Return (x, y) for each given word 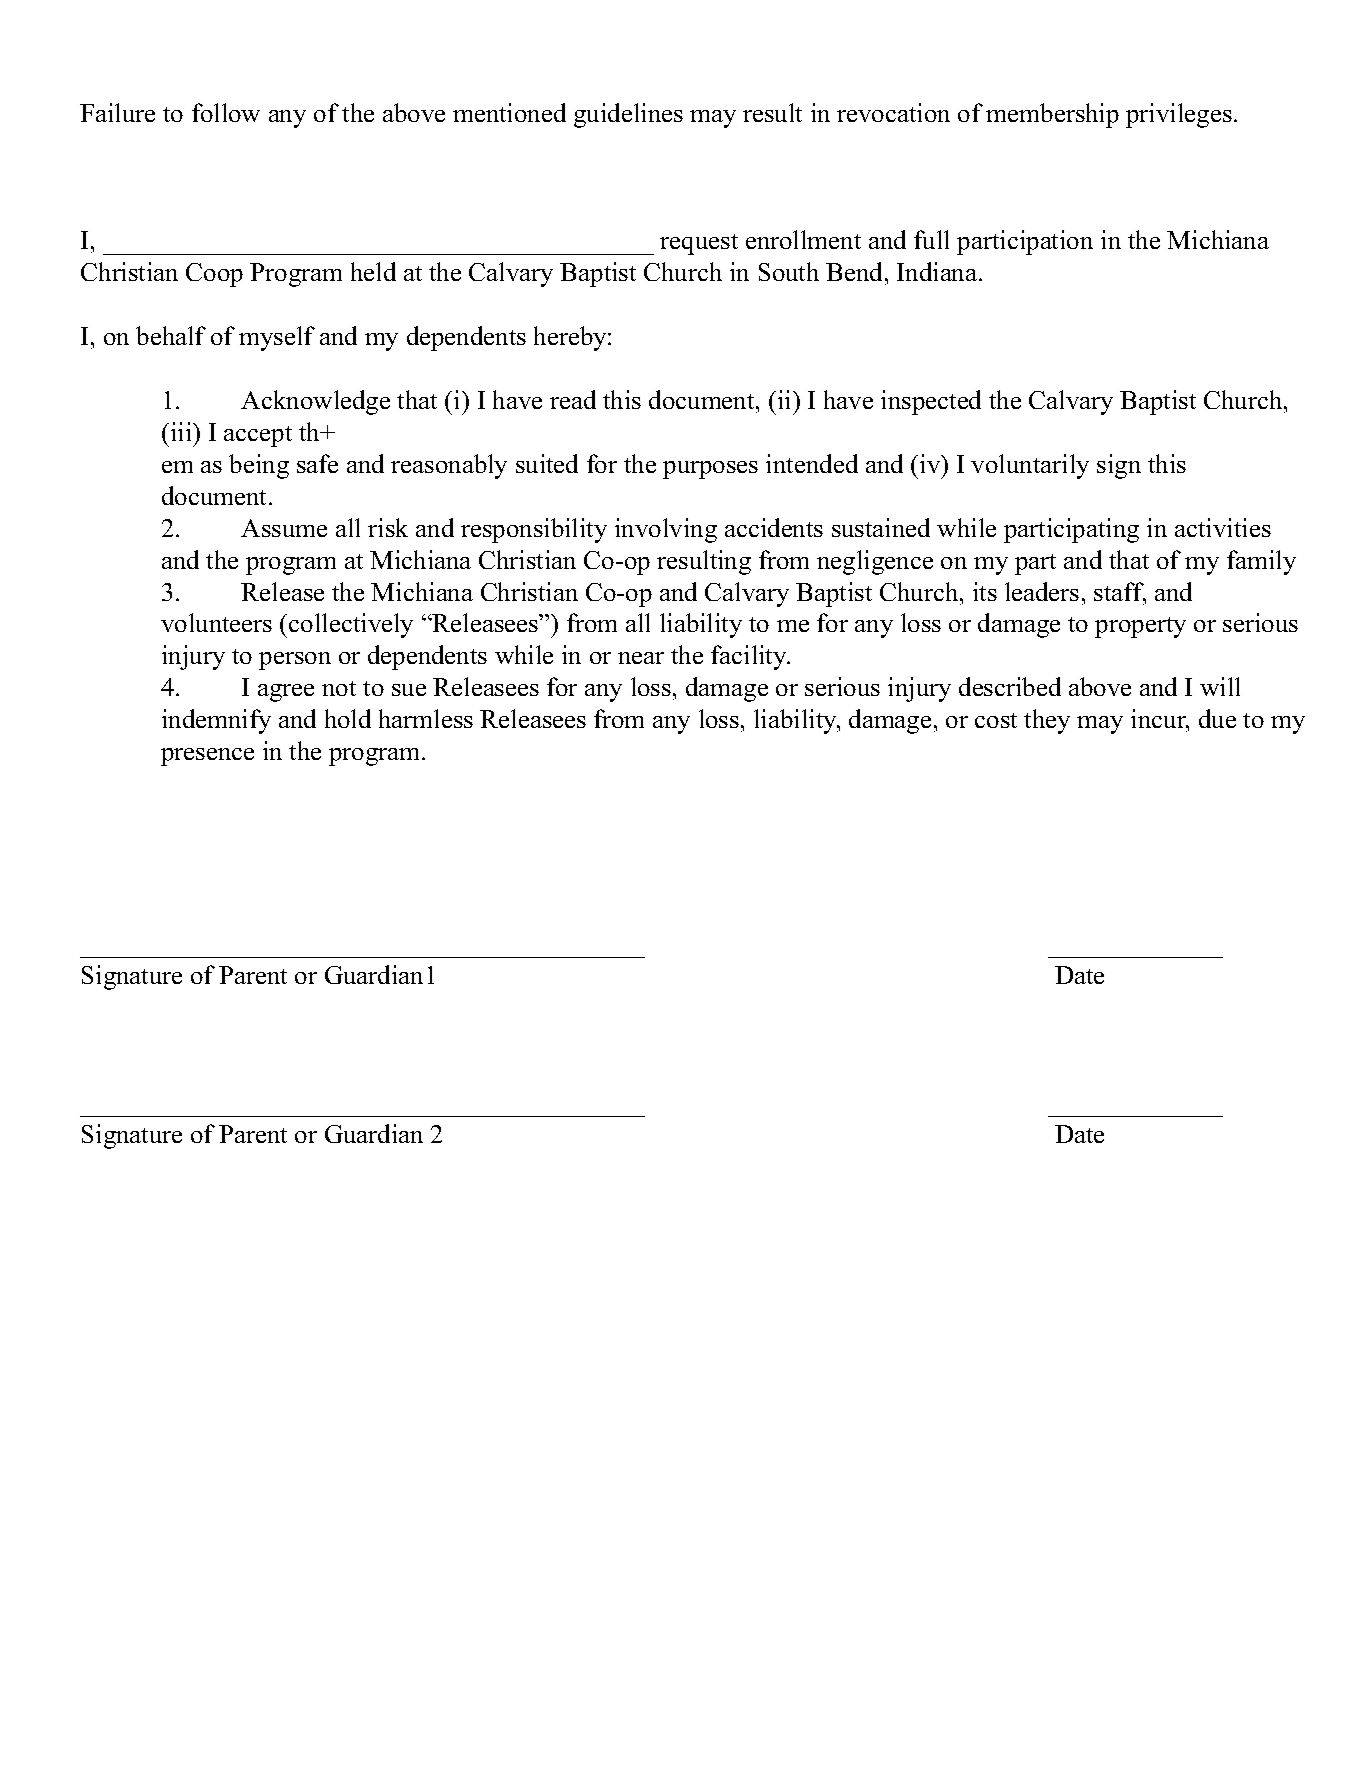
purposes (710, 470)
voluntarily (1030, 466)
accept (258, 436)
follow (226, 112)
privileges (1179, 115)
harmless (426, 718)
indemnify (216, 721)
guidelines (628, 115)
